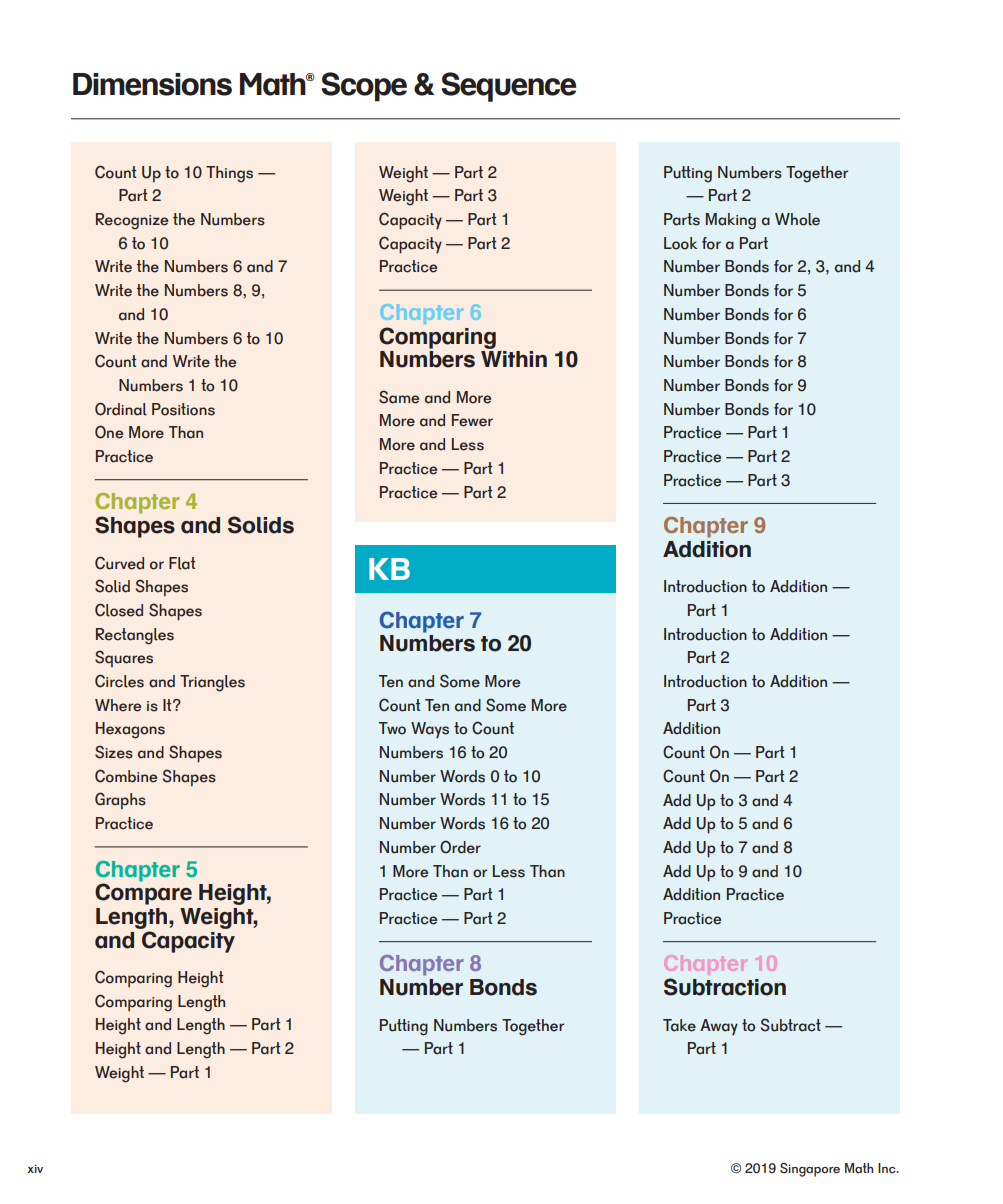  Describe the element at coordinates (35, 1168) in the screenshot. I see `xiv` at that location.
